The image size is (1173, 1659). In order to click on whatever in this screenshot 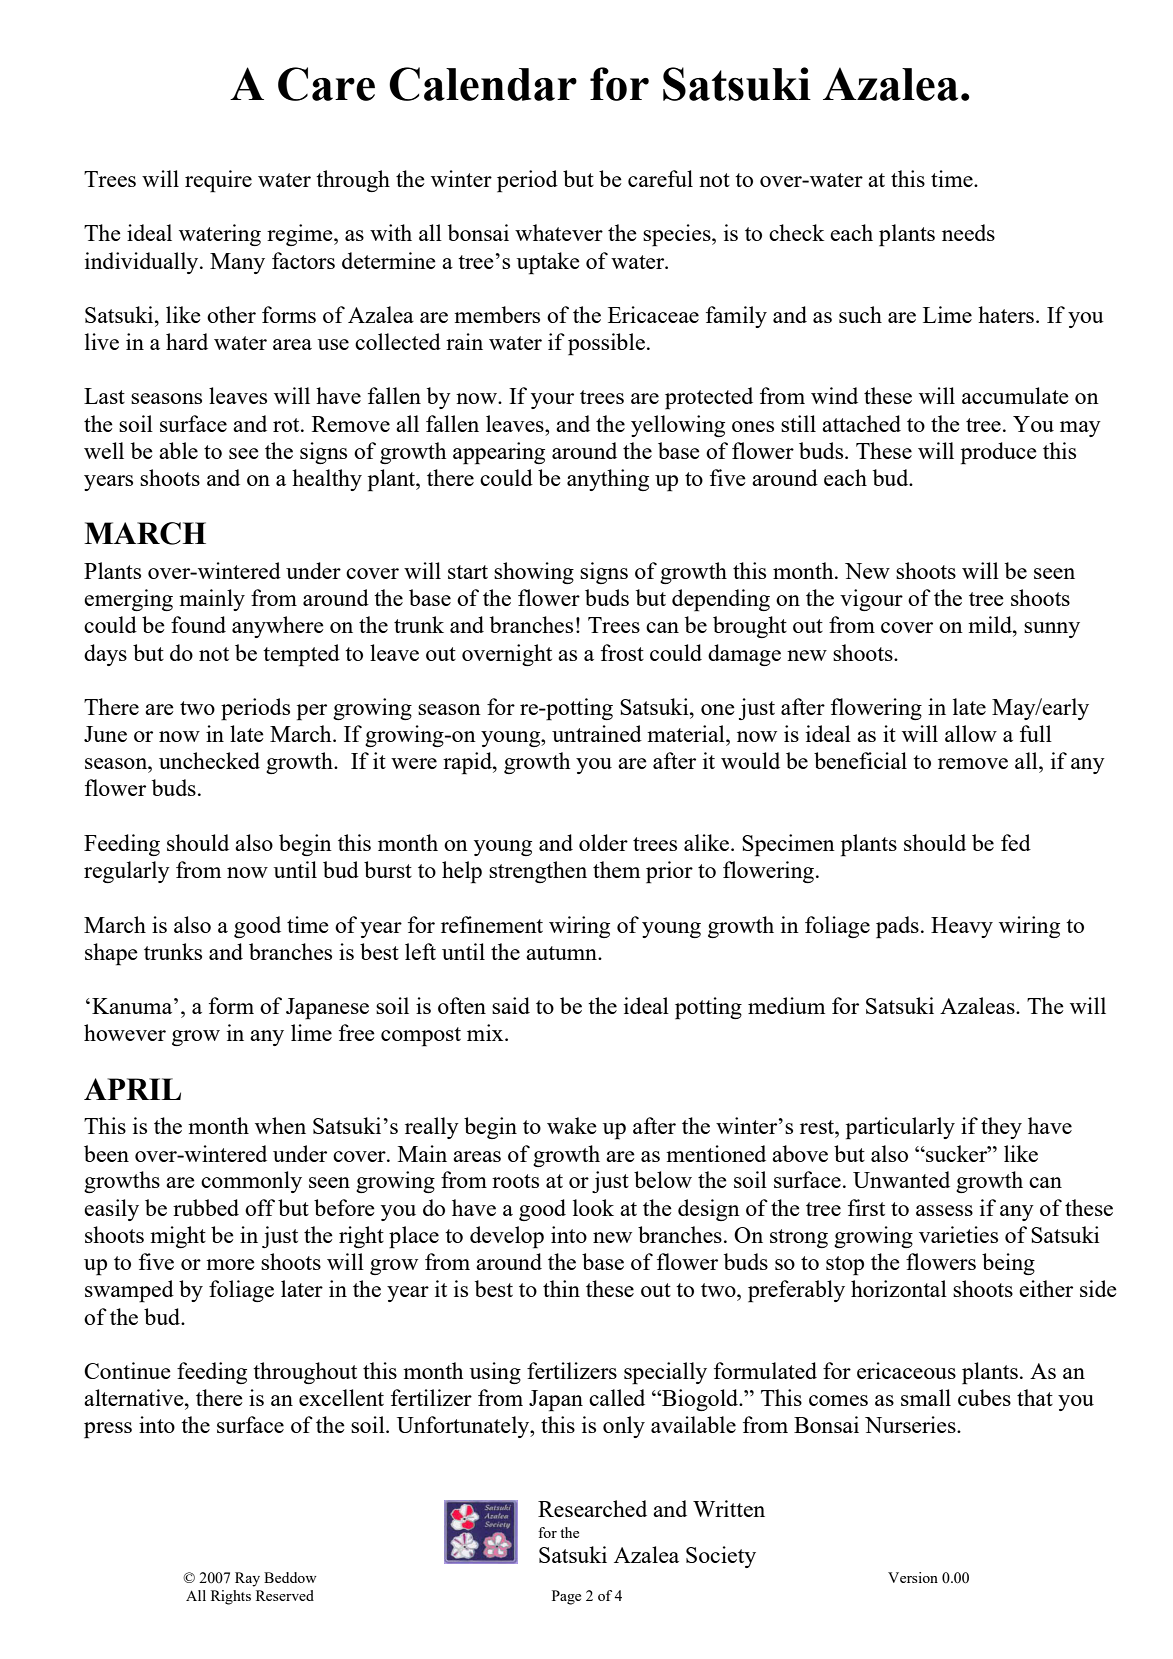, I will do `click(559, 232)`.
